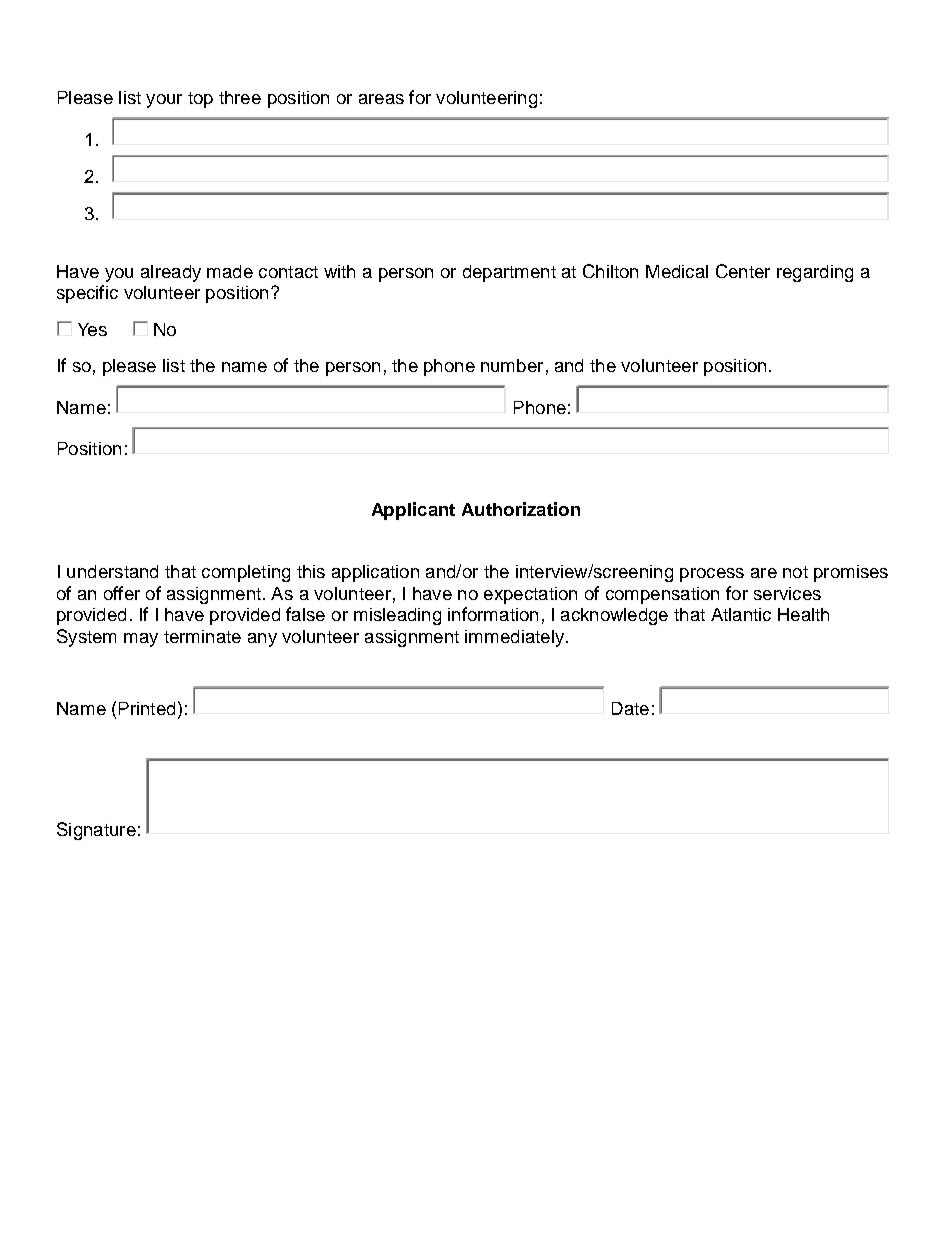 The height and width of the screenshot is (1233, 952). Describe the element at coordinates (743, 271) in the screenshot. I see `Center` at that location.
